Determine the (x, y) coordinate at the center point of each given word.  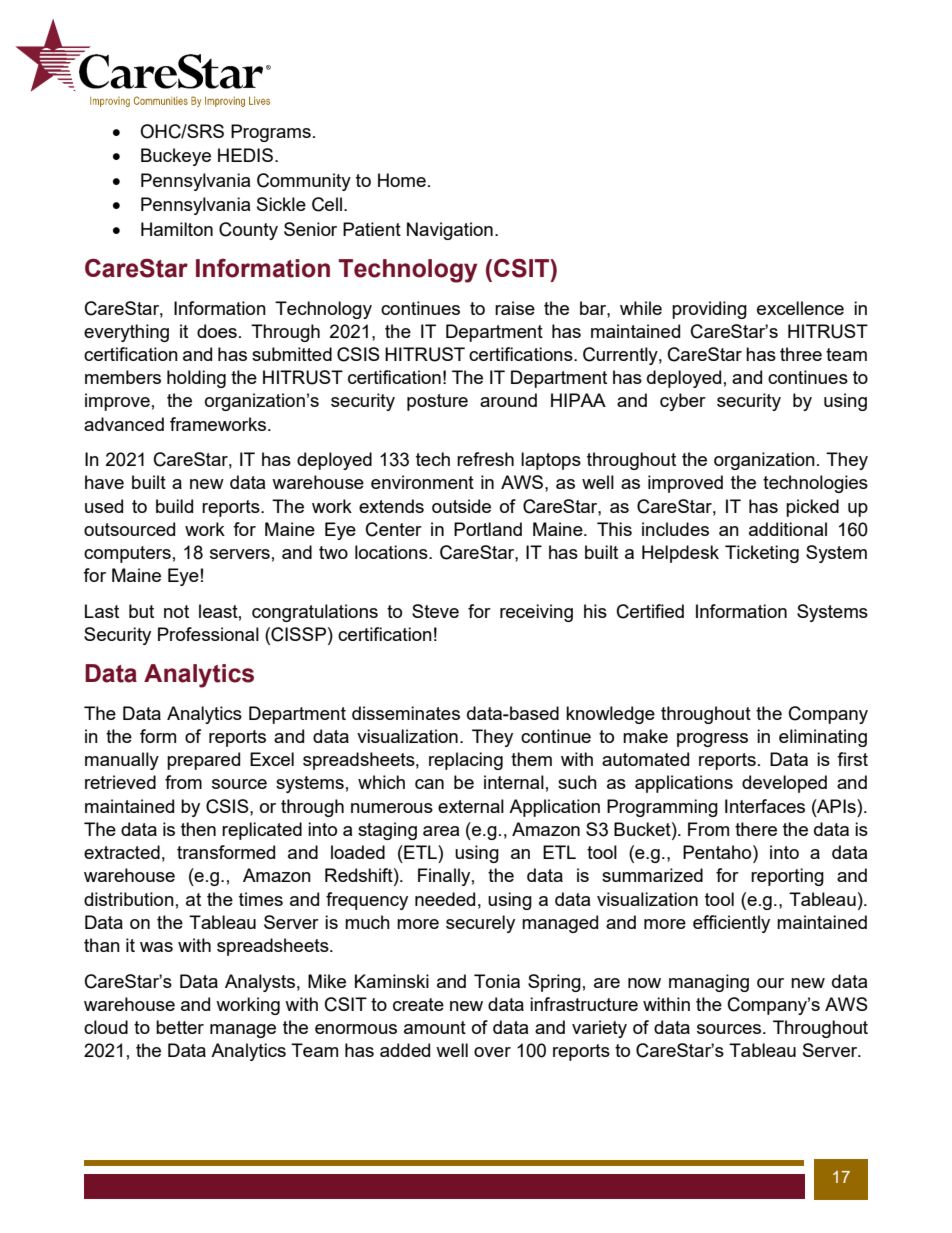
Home (402, 180)
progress (712, 740)
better (180, 1027)
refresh (485, 459)
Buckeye (176, 157)
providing (709, 310)
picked (812, 508)
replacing (466, 761)
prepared (203, 761)
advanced (124, 424)
